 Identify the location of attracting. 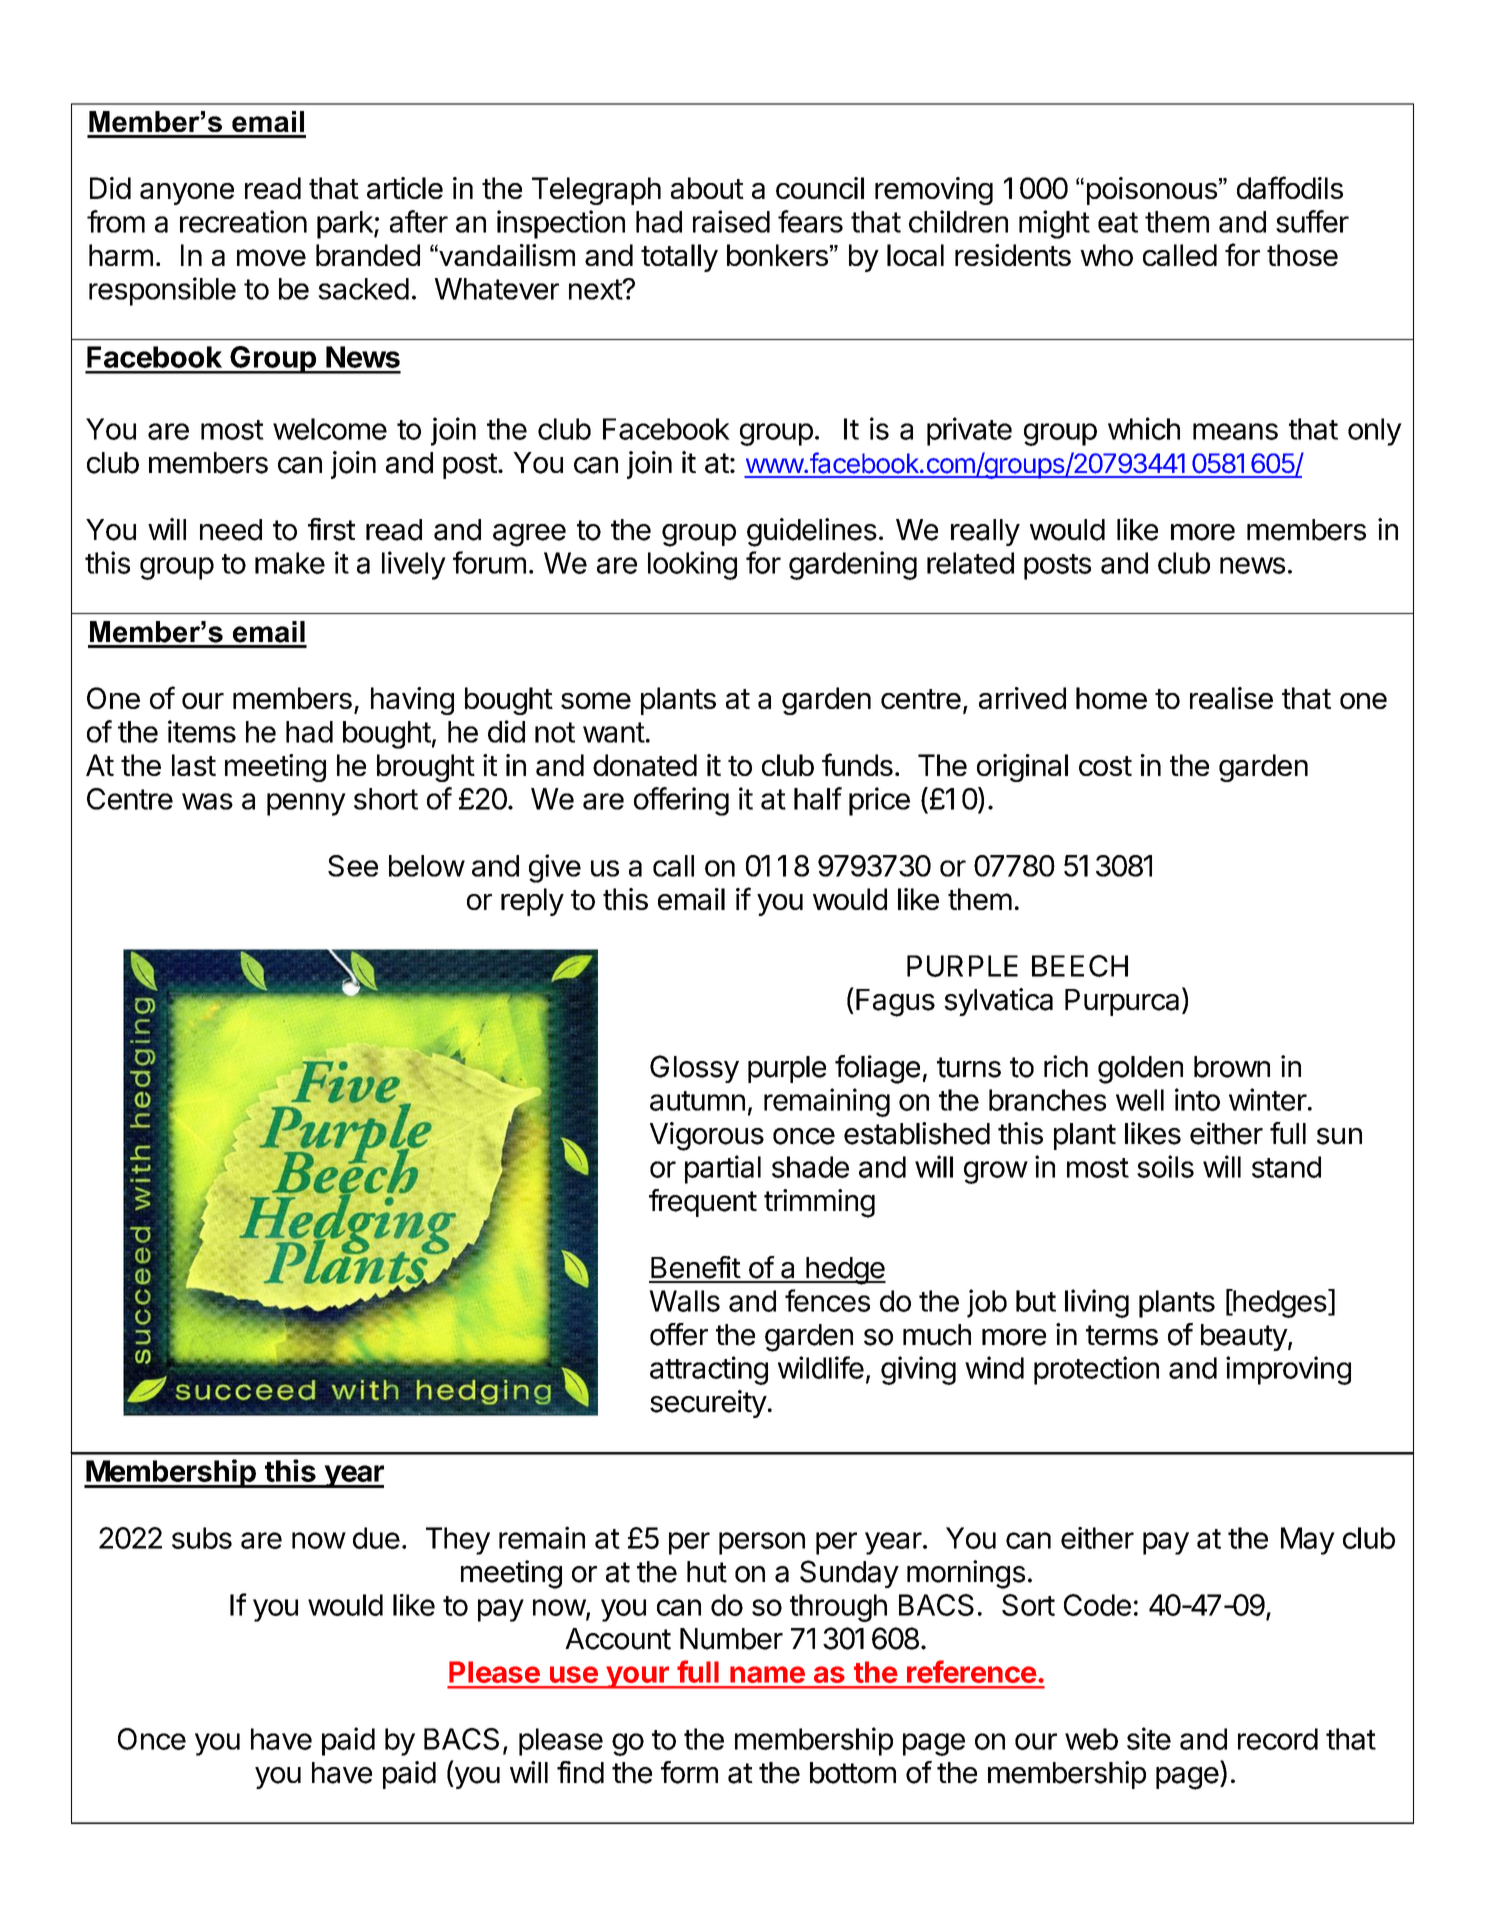
(709, 1370).
